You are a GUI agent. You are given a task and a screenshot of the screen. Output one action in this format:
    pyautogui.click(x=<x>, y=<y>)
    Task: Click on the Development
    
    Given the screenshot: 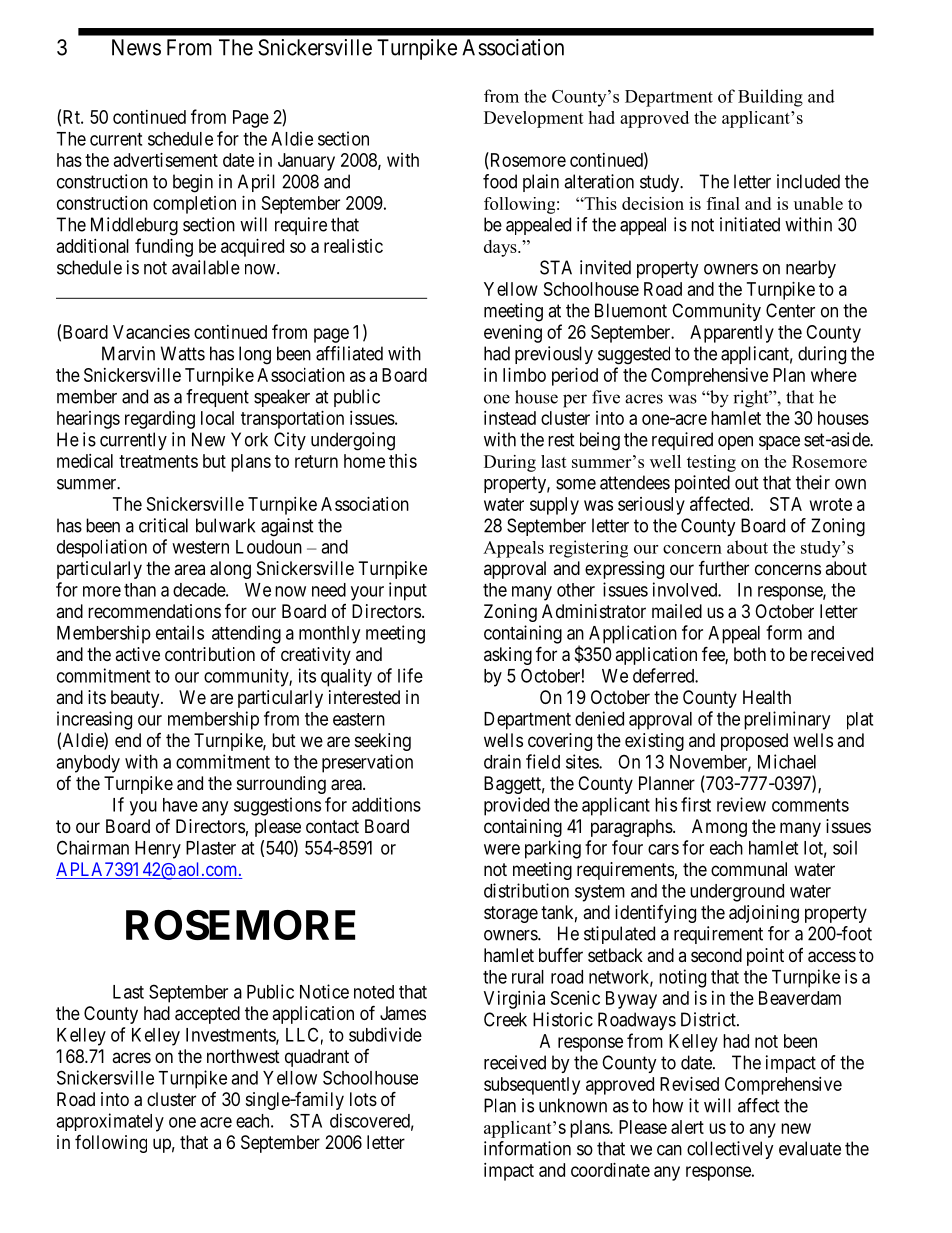 What is the action you would take?
    pyautogui.click(x=534, y=119)
